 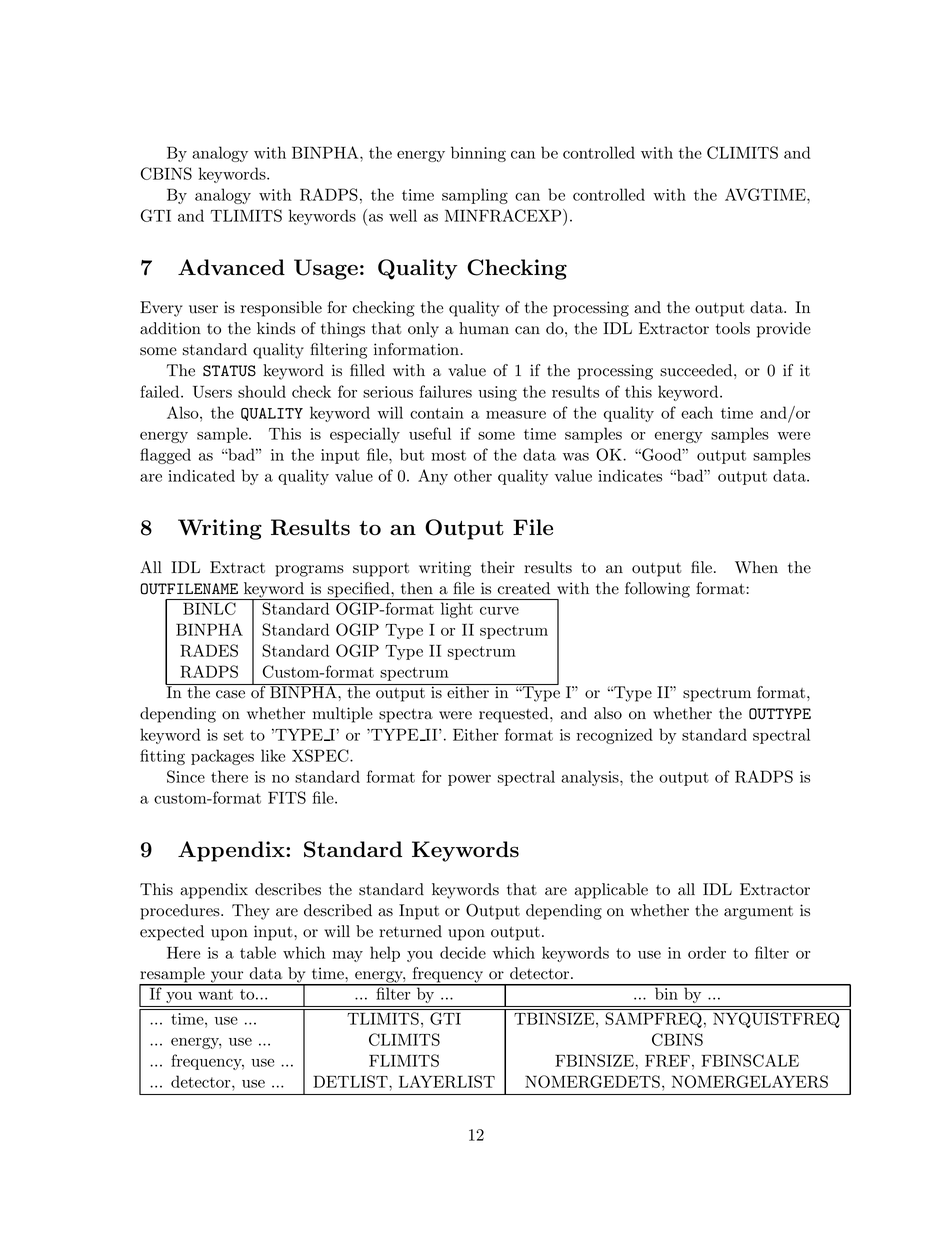 What do you see at coordinates (733, 328) in the screenshot?
I see `tools` at bounding box center [733, 328].
